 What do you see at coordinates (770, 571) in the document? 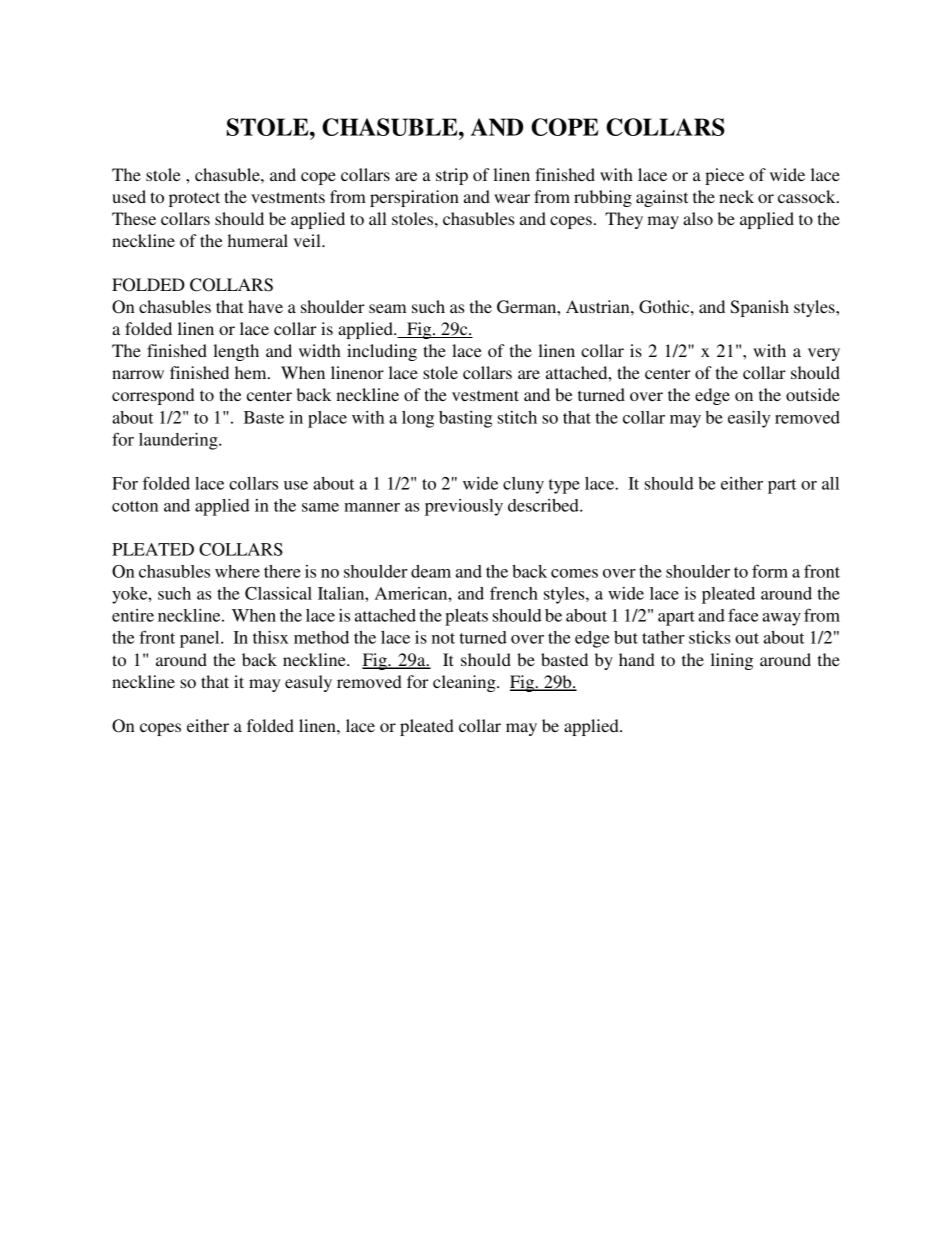
I see `form` at bounding box center [770, 571].
